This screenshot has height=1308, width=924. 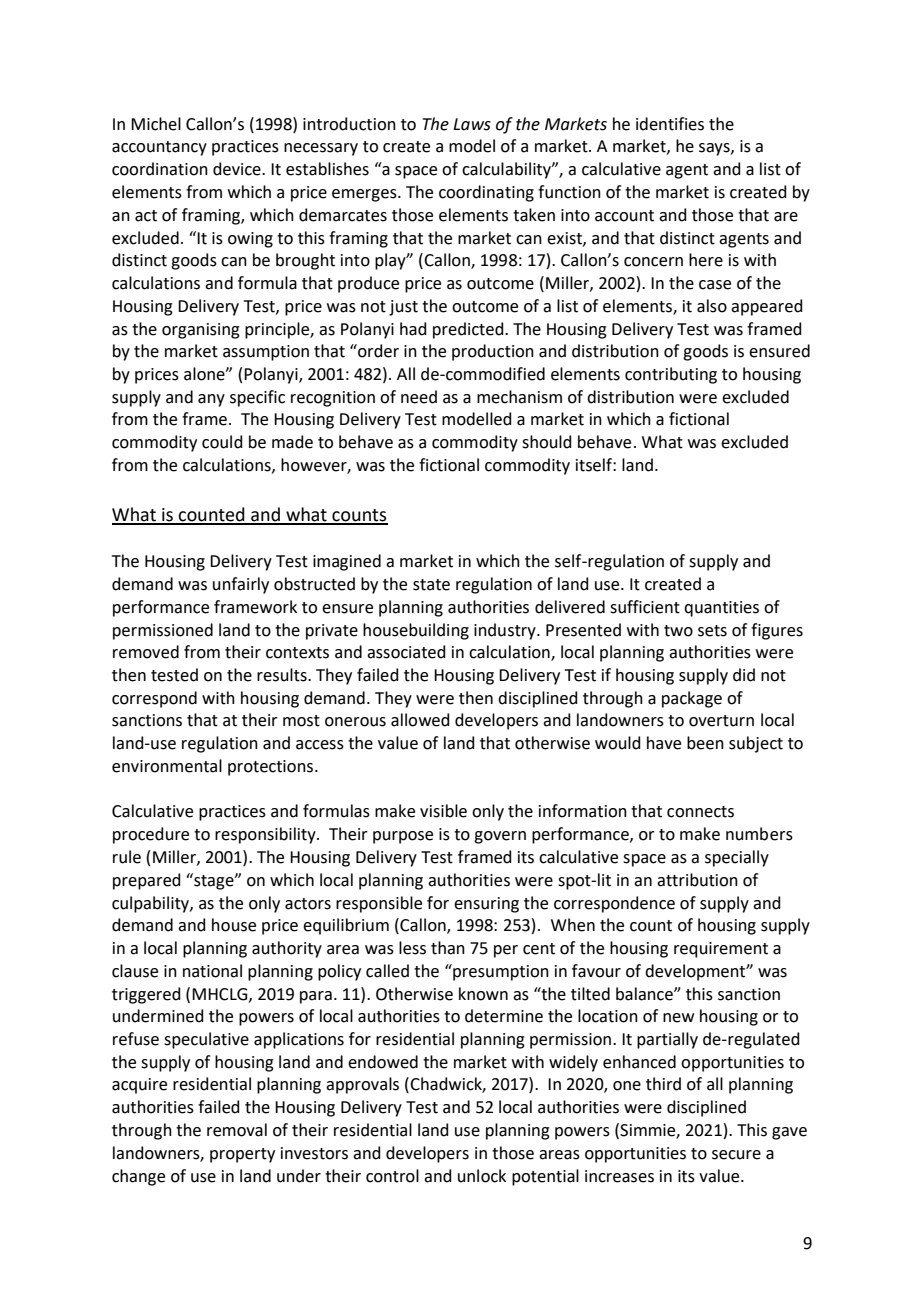 I want to click on associated, so click(x=406, y=652).
